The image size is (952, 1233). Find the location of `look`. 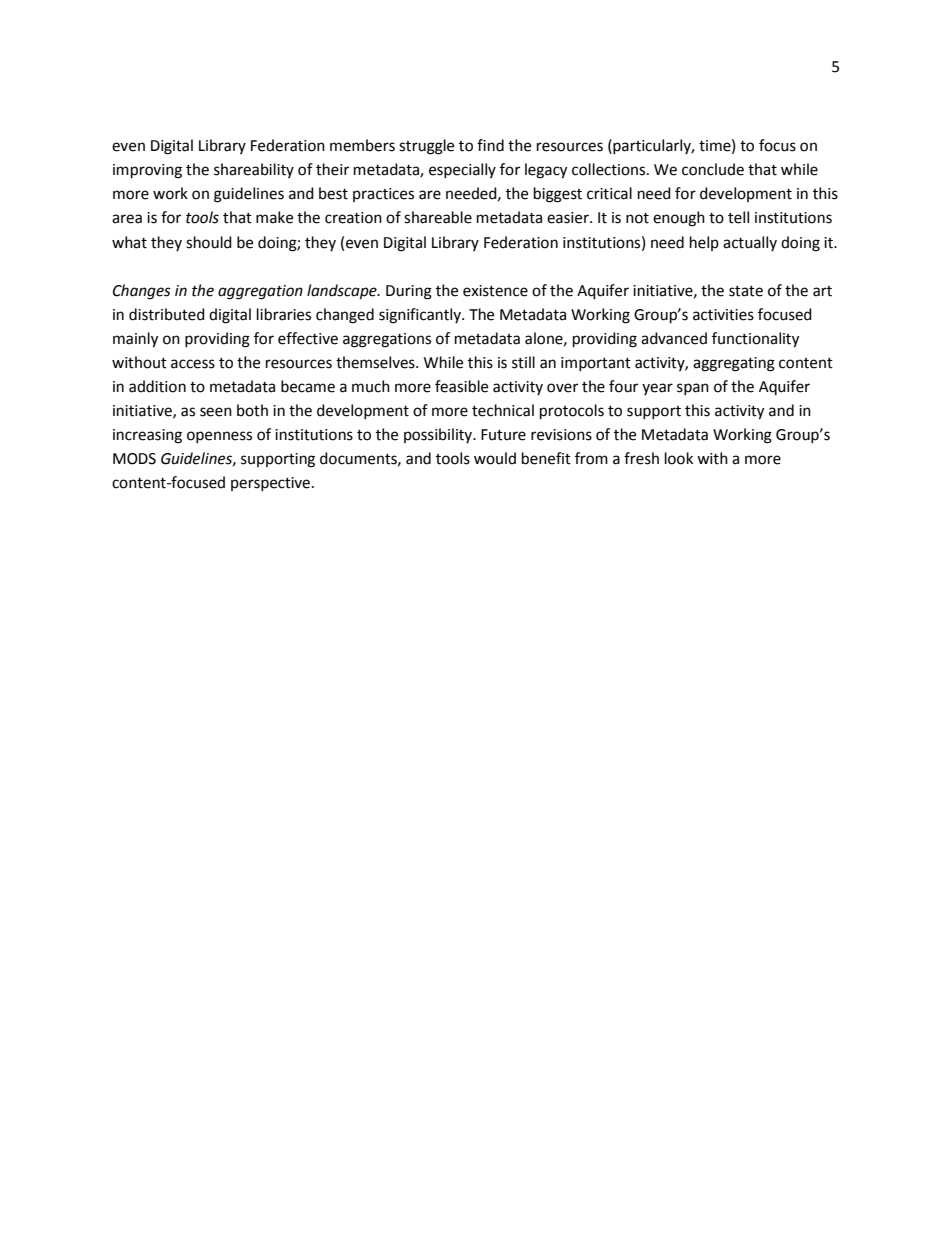

look is located at coordinates (679, 458).
